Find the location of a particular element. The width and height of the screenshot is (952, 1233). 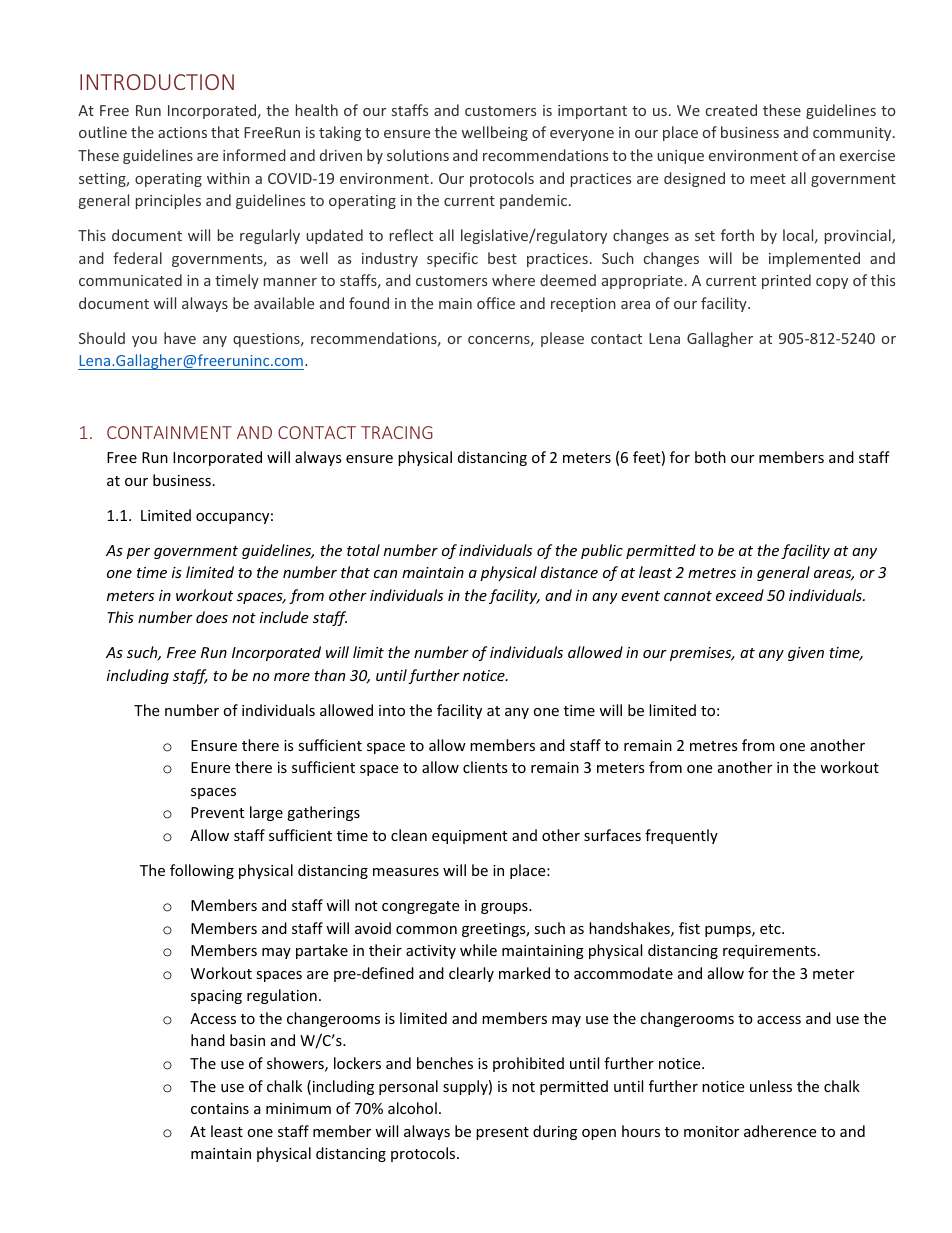

TRACING is located at coordinates (397, 432).
